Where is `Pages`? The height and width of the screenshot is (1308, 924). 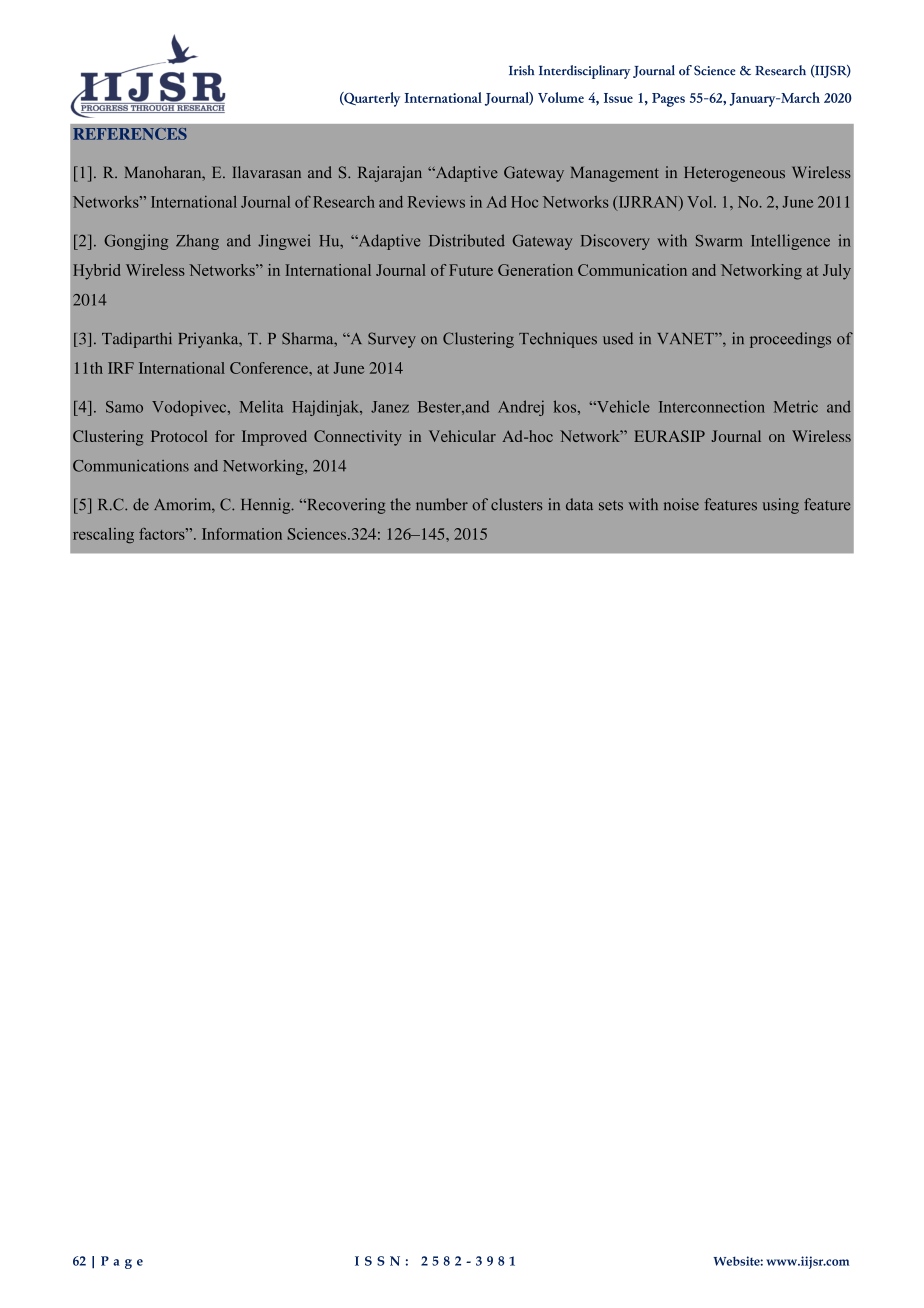 Pages is located at coordinates (668, 100).
